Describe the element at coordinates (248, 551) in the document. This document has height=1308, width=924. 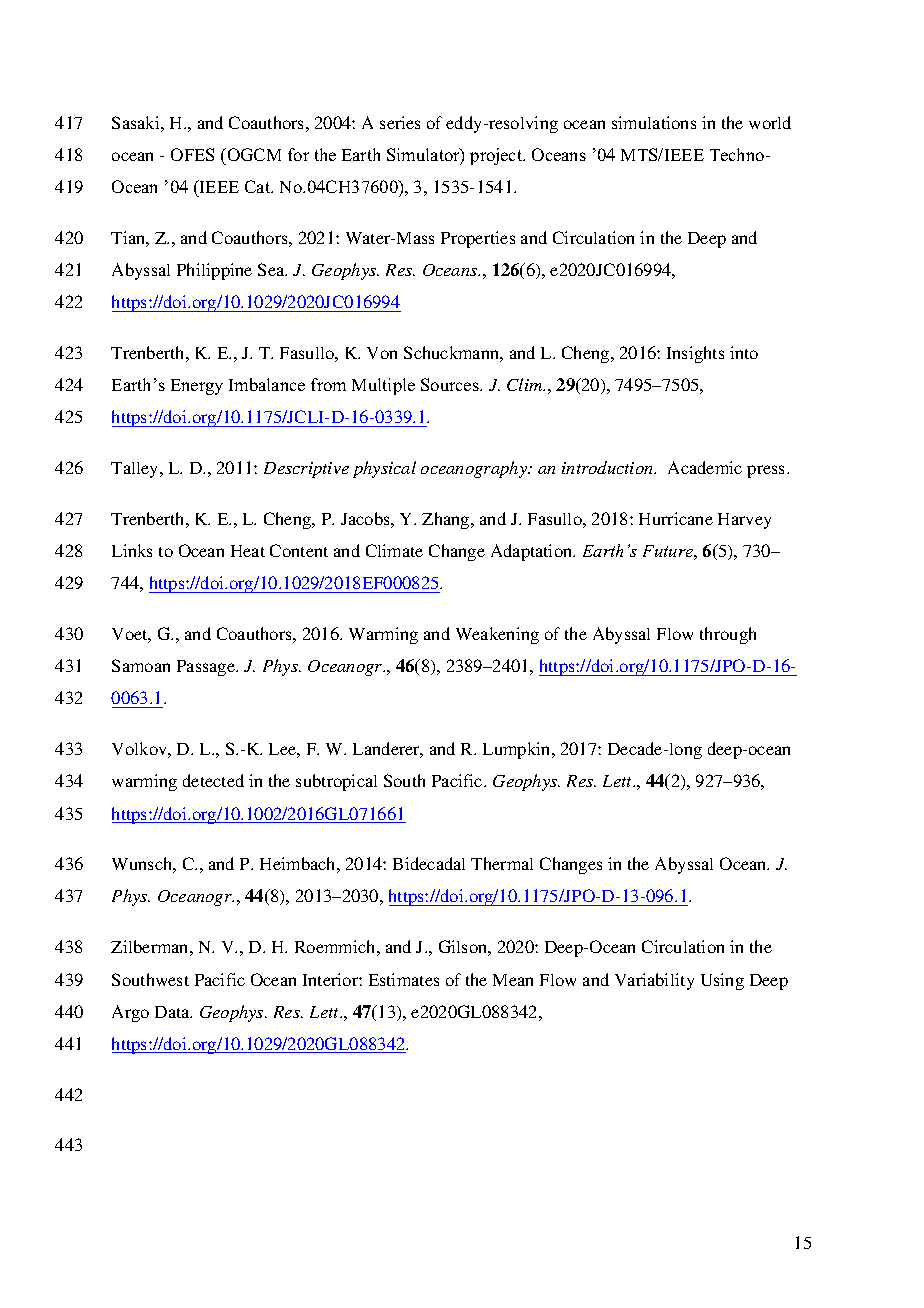
I see `Heat` at that location.
